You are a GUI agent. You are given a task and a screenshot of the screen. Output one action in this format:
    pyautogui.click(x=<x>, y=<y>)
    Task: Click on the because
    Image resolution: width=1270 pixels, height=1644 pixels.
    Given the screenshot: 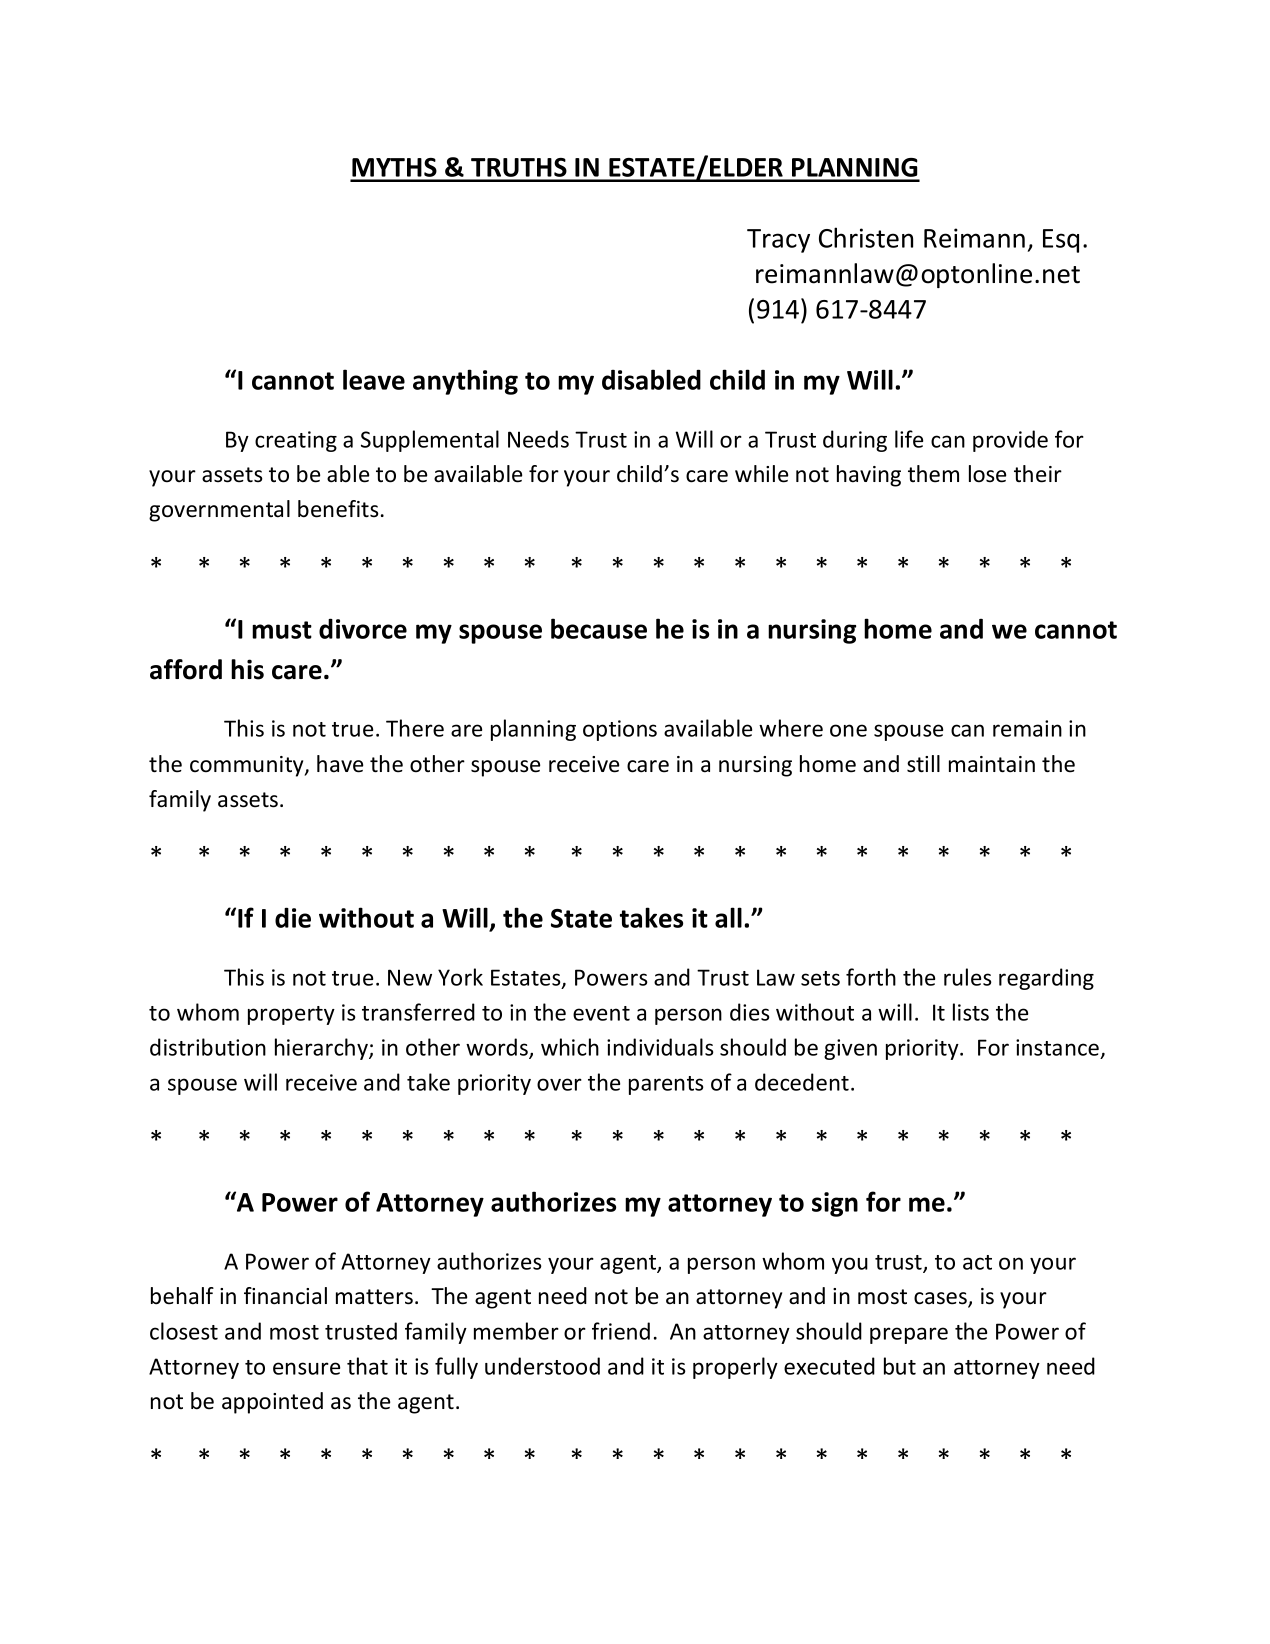 What is the action you would take?
    pyautogui.click(x=599, y=628)
